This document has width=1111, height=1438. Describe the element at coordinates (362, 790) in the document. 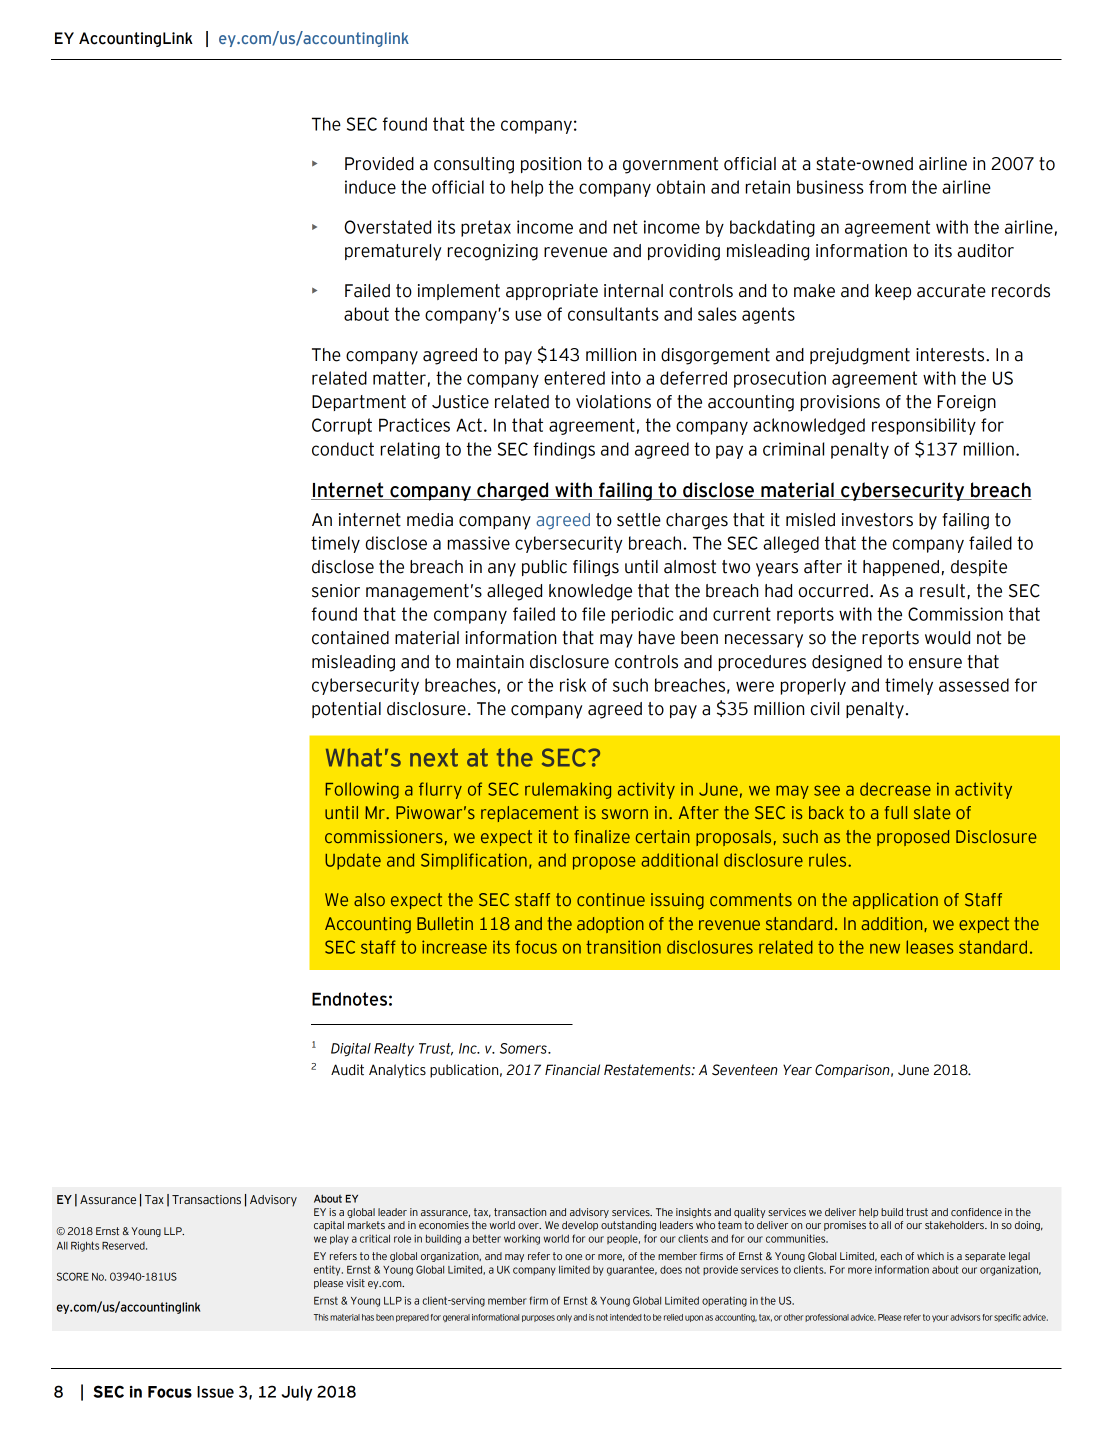

I see `Following` at that location.
